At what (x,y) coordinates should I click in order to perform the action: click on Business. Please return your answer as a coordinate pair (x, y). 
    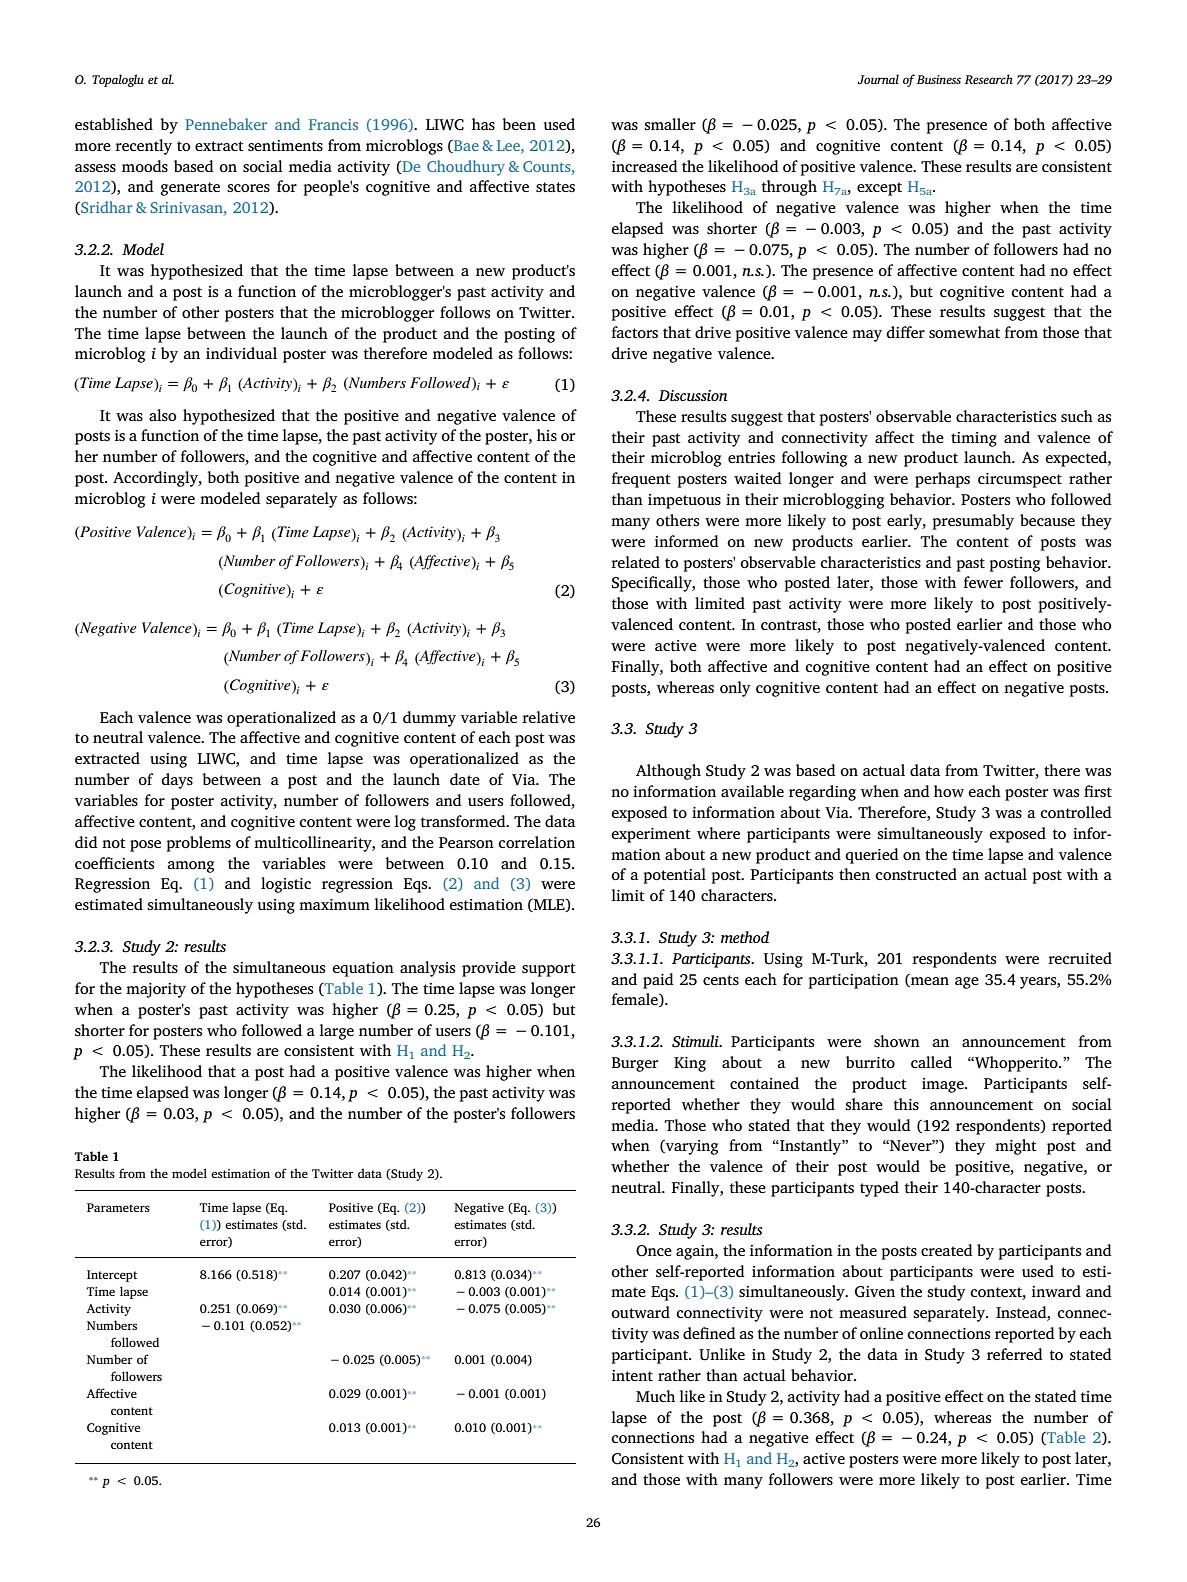
    Looking at the image, I should click on (939, 79).
